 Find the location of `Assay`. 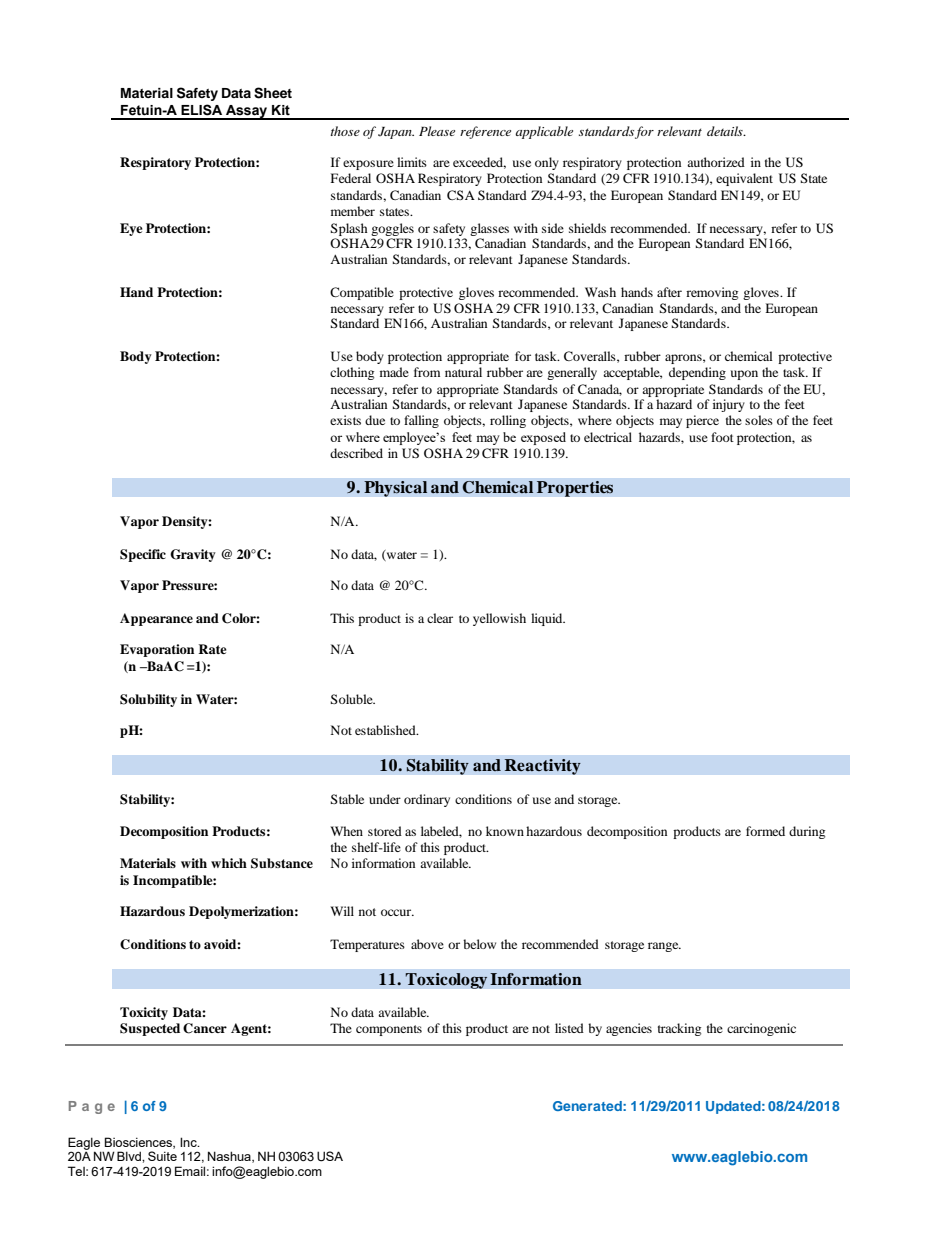

Assay is located at coordinates (247, 112).
